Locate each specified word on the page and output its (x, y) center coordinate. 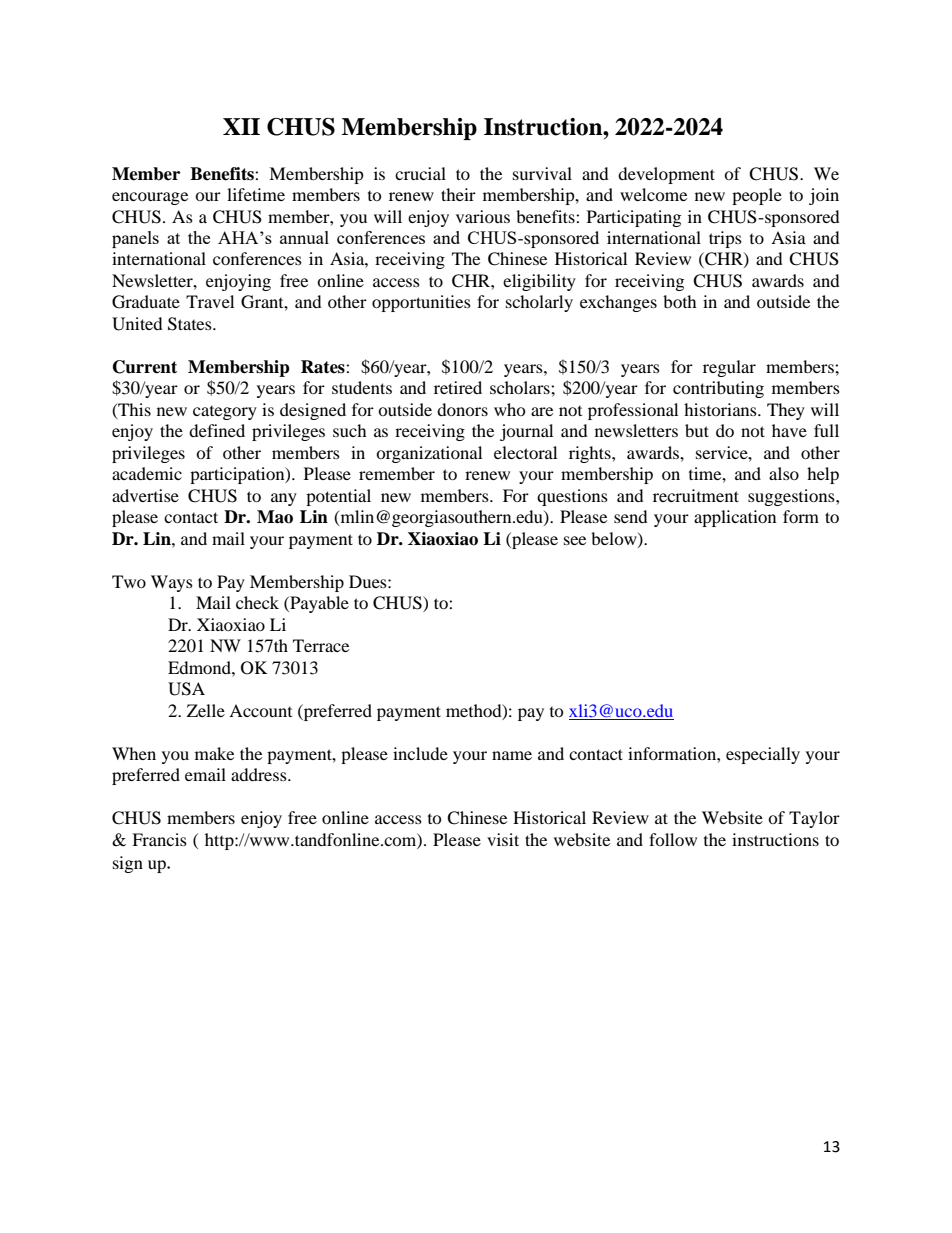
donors (462, 409)
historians (721, 409)
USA (186, 689)
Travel (210, 301)
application (735, 518)
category (225, 413)
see (575, 540)
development (666, 175)
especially (763, 755)
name (512, 755)
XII (241, 126)
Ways (172, 583)
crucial (420, 173)
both (680, 301)
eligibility (539, 282)
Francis (159, 839)
